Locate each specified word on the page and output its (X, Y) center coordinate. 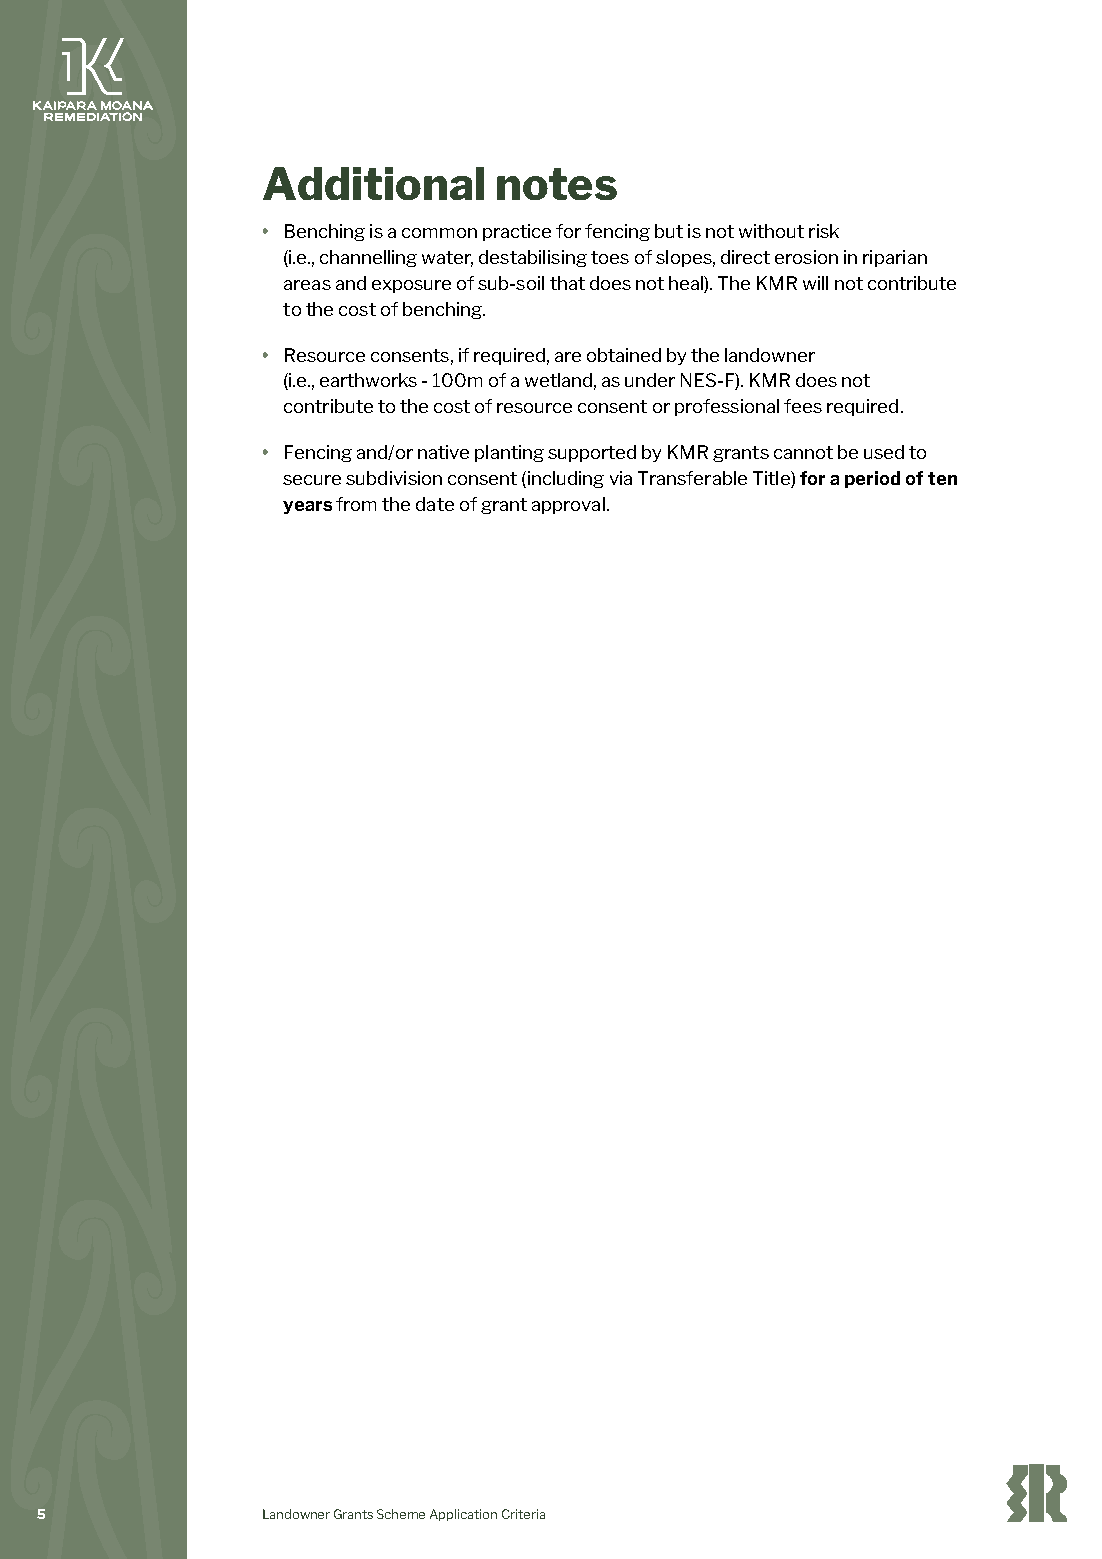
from (356, 504)
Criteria (523, 1514)
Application (463, 1515)
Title (772, 478)
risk (824, 231)
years (307, 507)
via (621, 478)
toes (610, 257)
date (435, 504)
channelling (368, 258)
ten (942, 478)
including (566, 479)
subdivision (394, 478)
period (872, 479)
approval (568, 505)
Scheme (401, 1514)
